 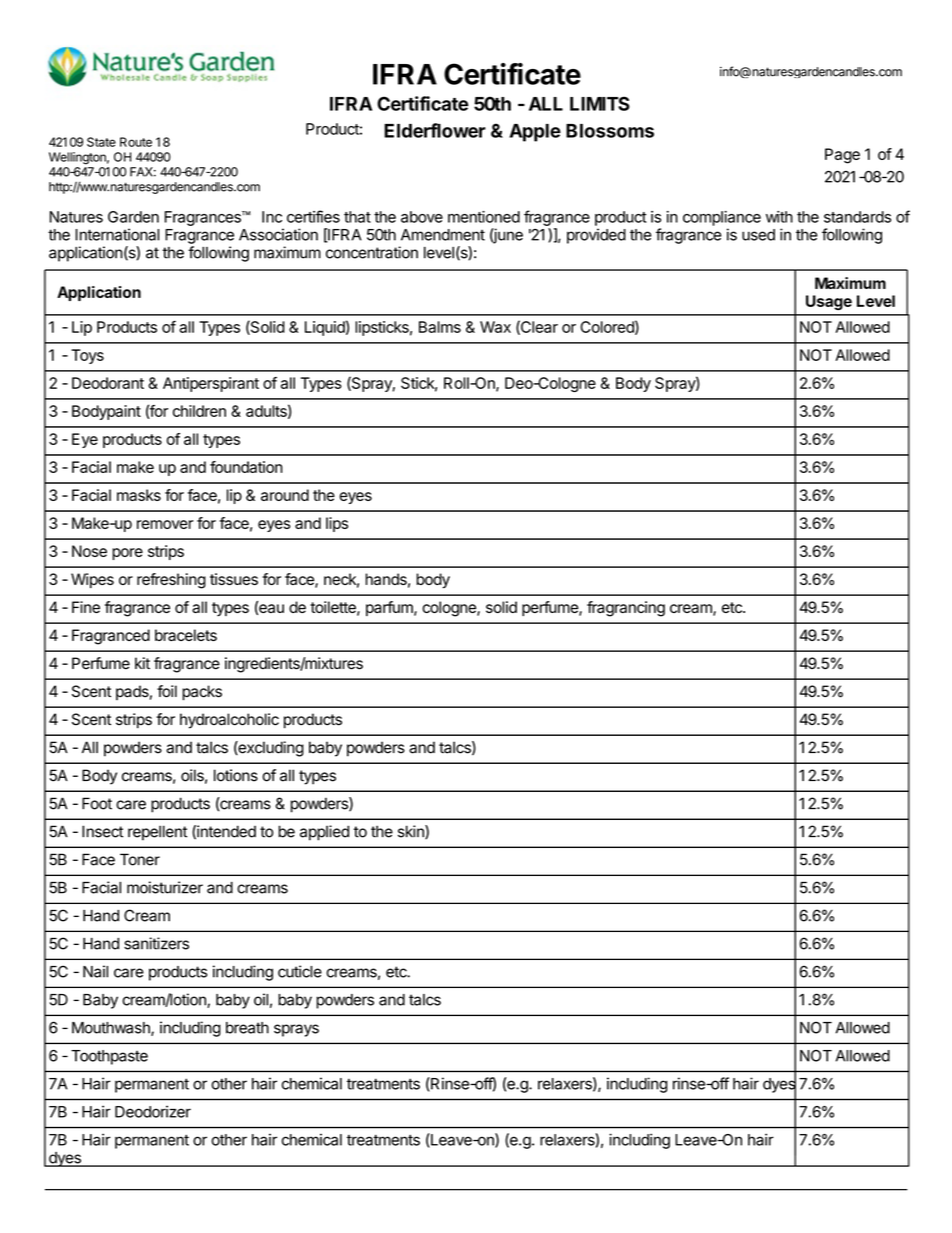 I want to click on breath, so click(x=247, y=1028).
